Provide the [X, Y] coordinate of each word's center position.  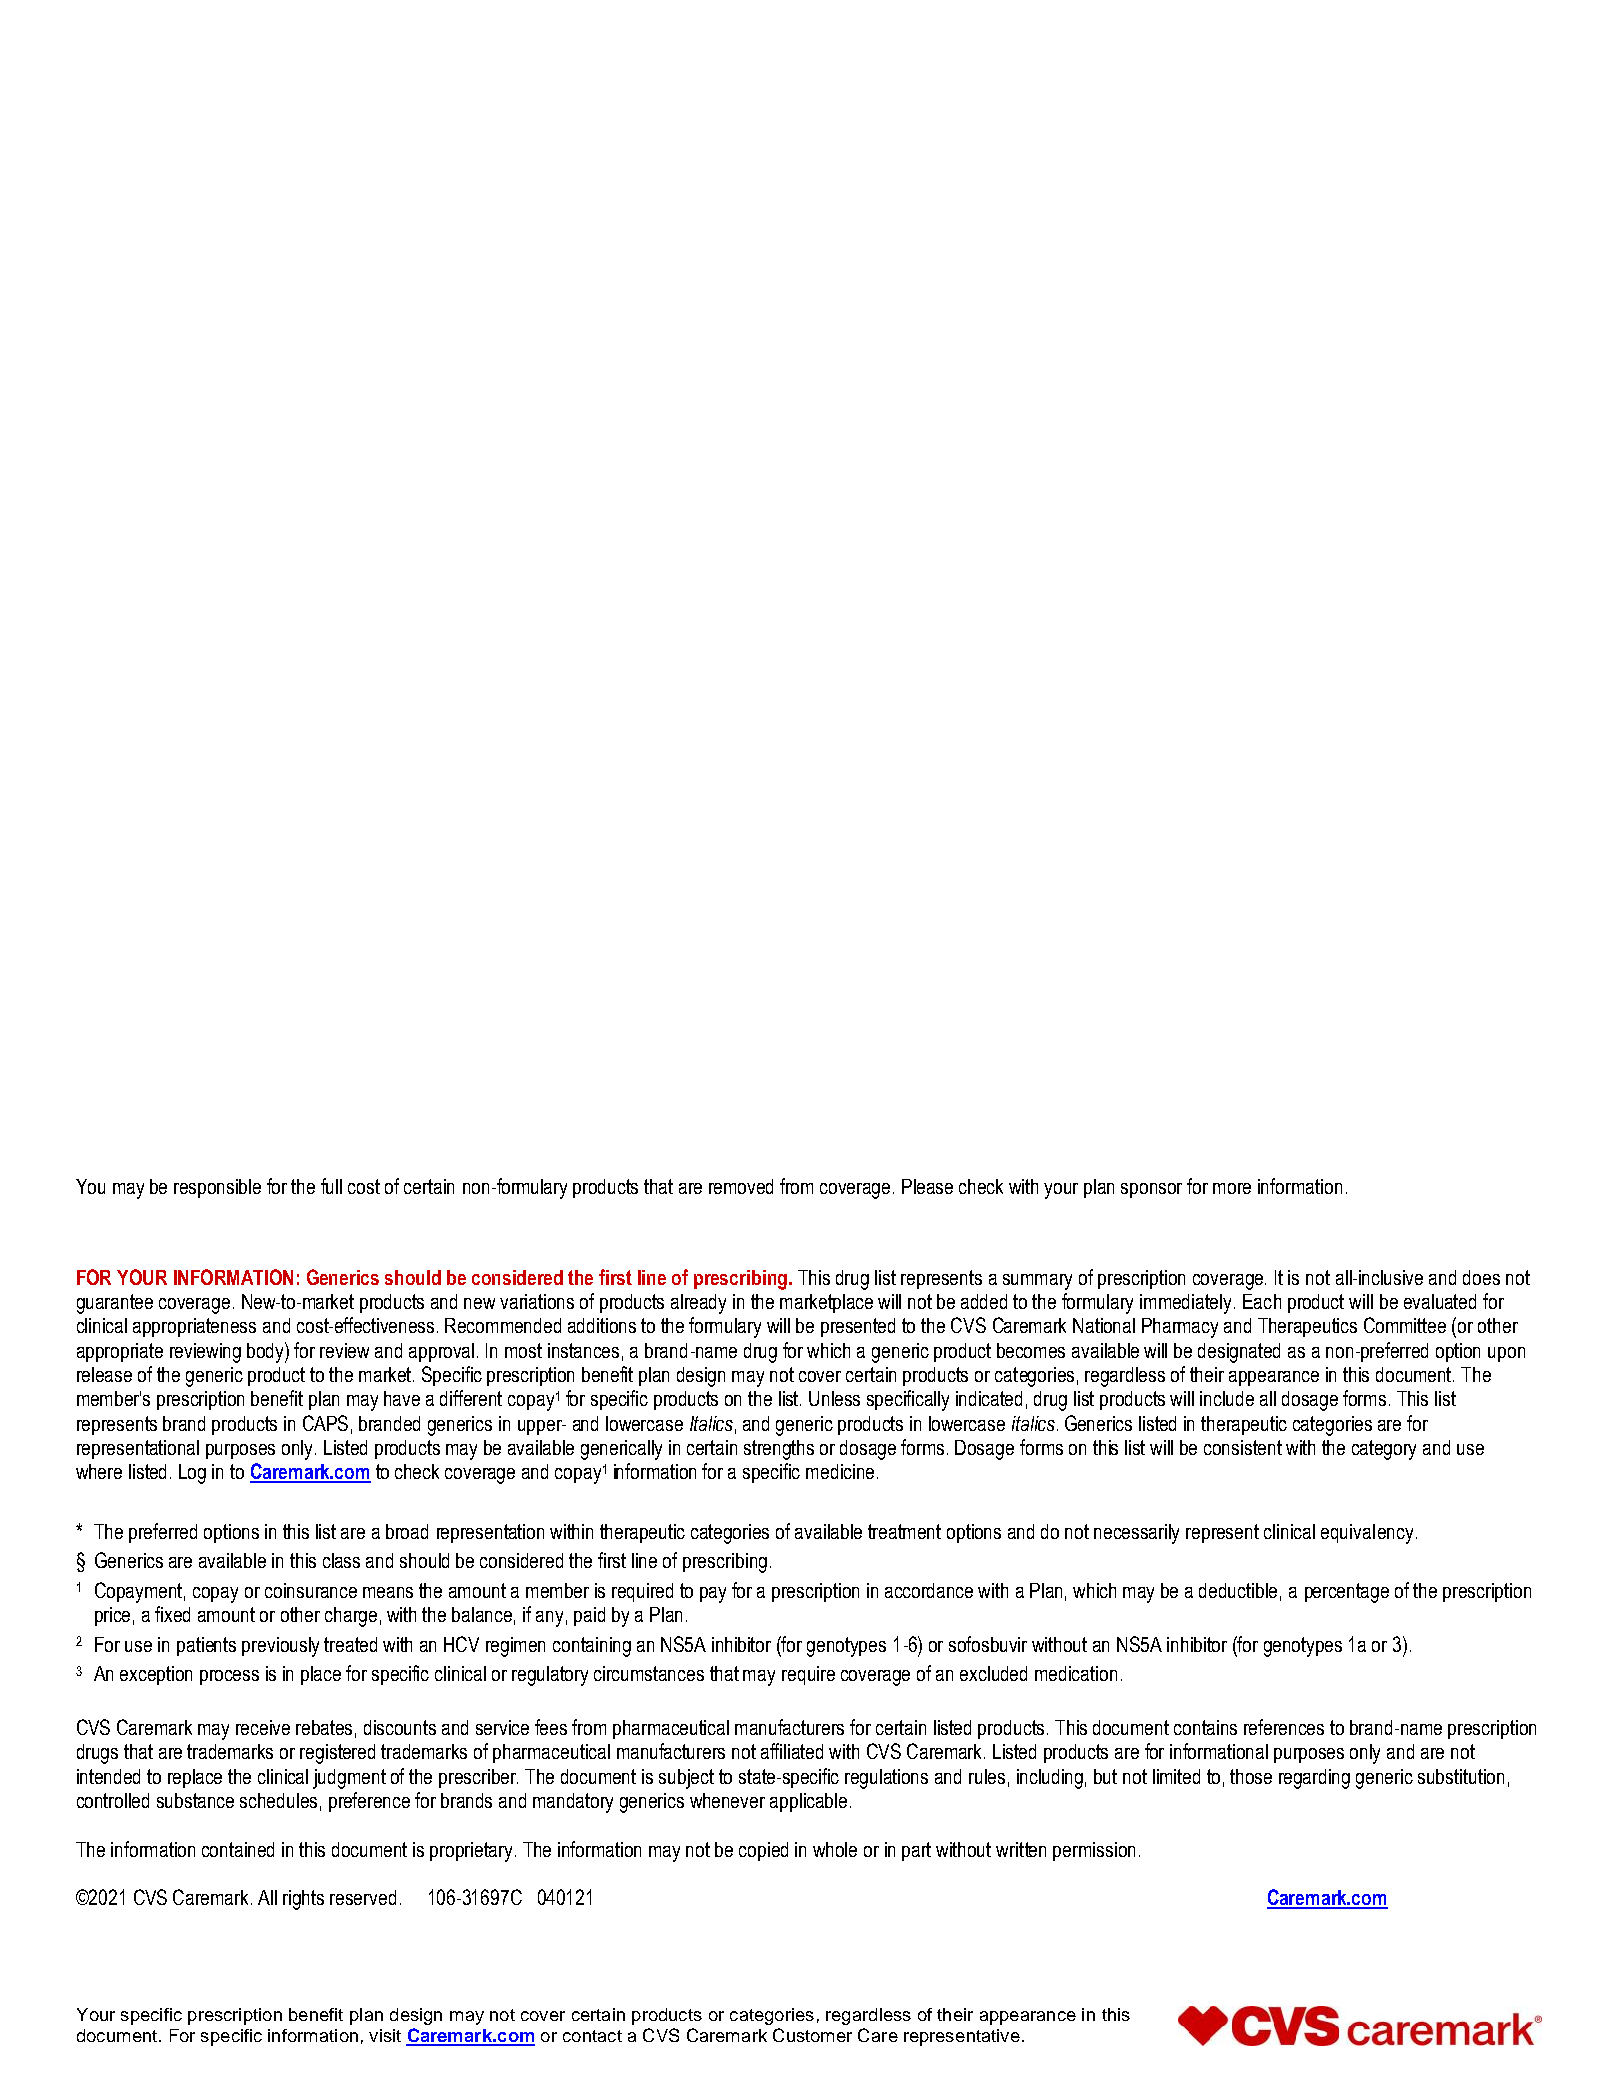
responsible [217, 1188]
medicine [840, 1471]
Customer [812, 2035]
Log [192, 1474]
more [1232, 1188]
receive [263, 1727]
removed [741, 1186]
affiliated [792, 1751]
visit [385, 2035]
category [1384, 1450]
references [1284, 1727]
